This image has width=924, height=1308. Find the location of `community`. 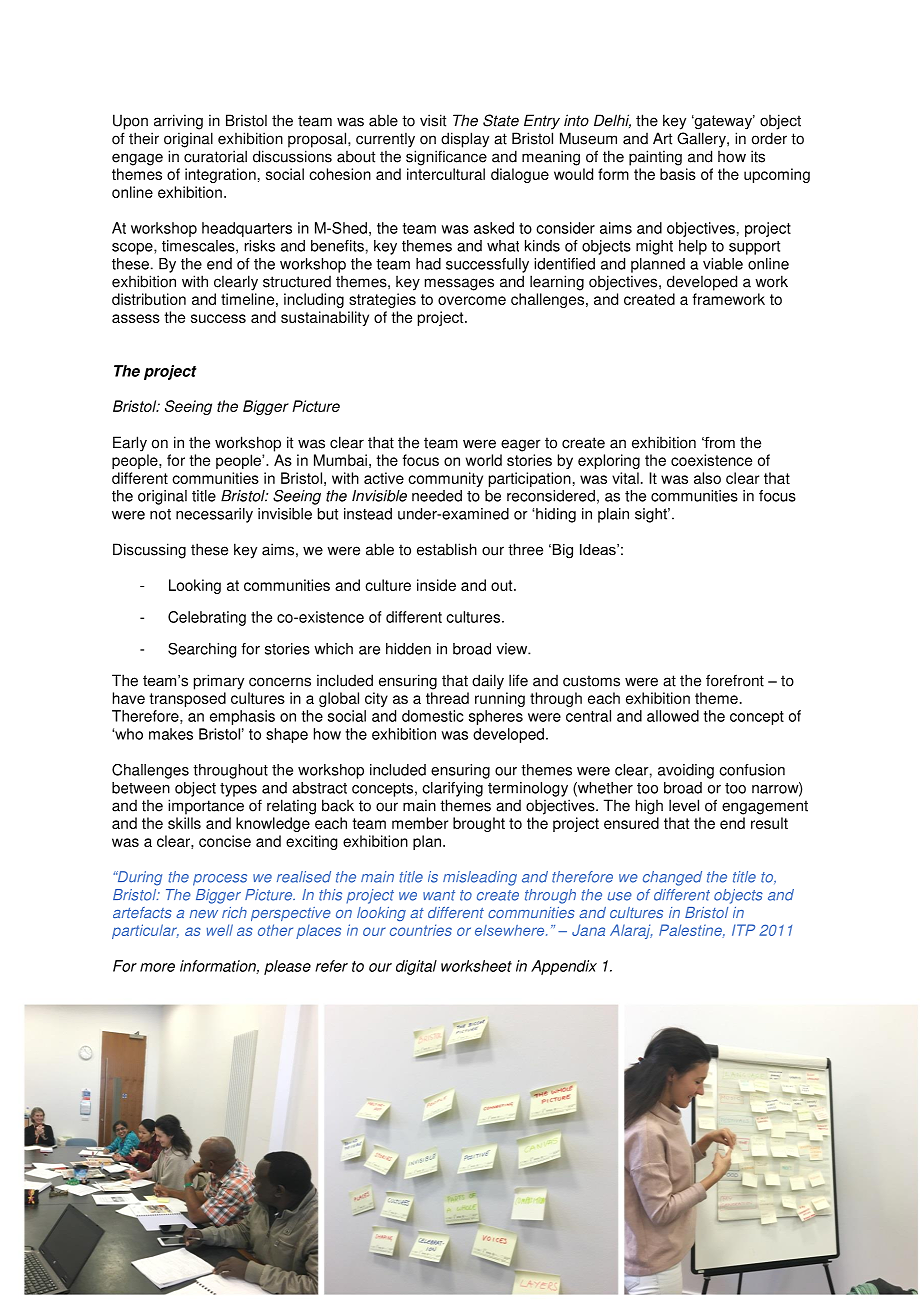

community is located at coordinates (445, 479).
